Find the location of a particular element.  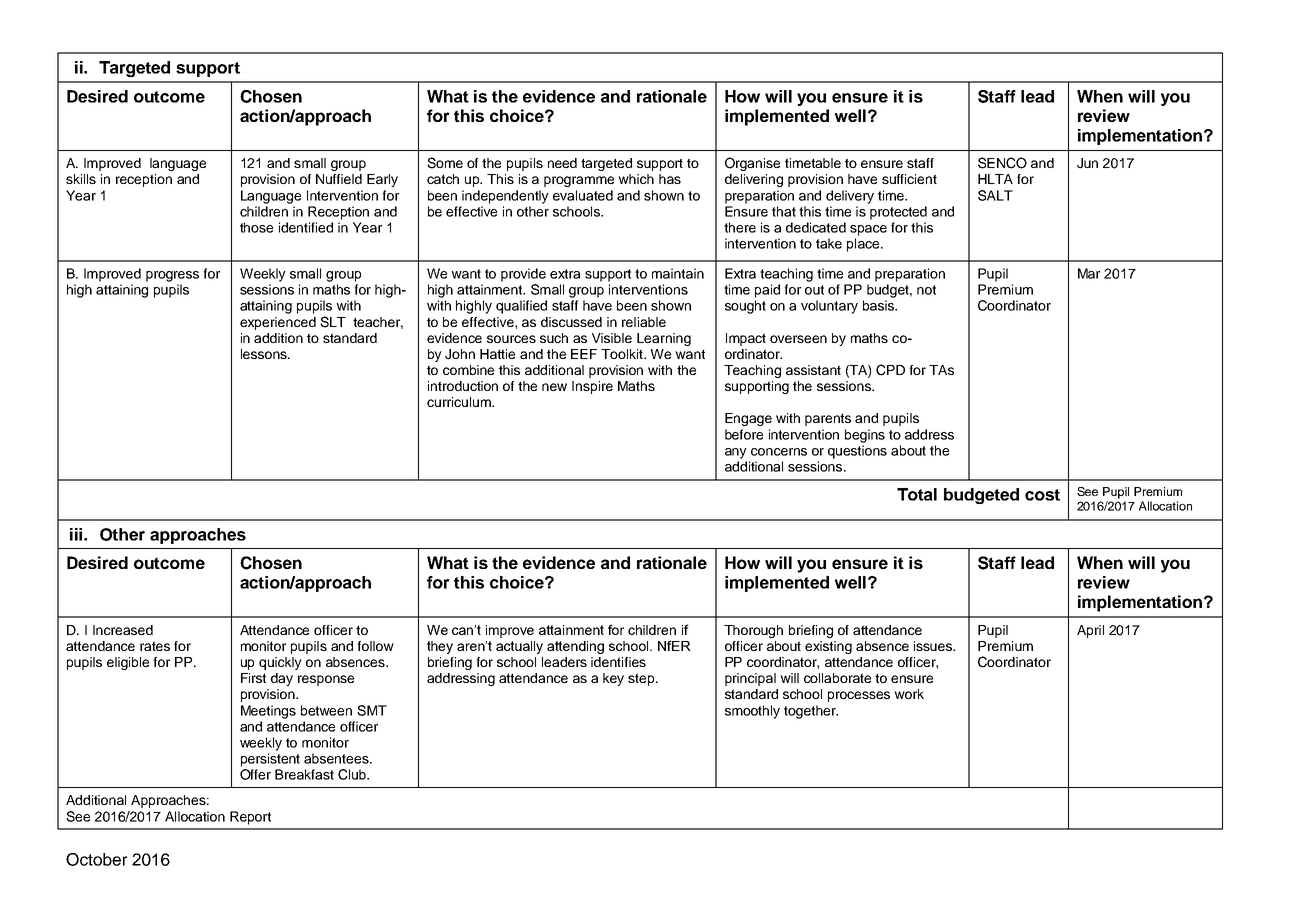

key is located at coordinates (613, 679).
